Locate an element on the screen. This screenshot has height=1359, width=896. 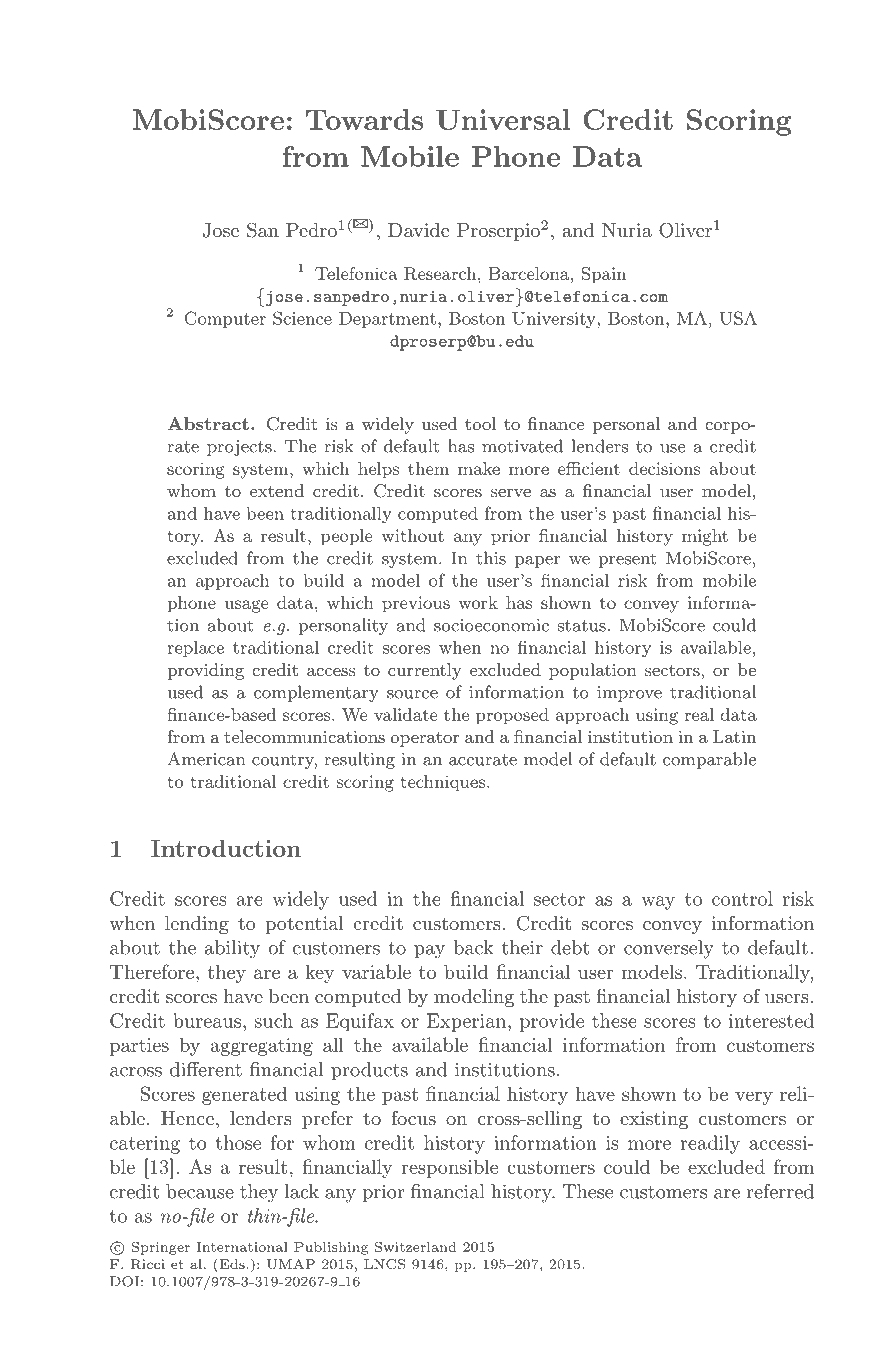
referred is located at coordinates (780, 1191).
